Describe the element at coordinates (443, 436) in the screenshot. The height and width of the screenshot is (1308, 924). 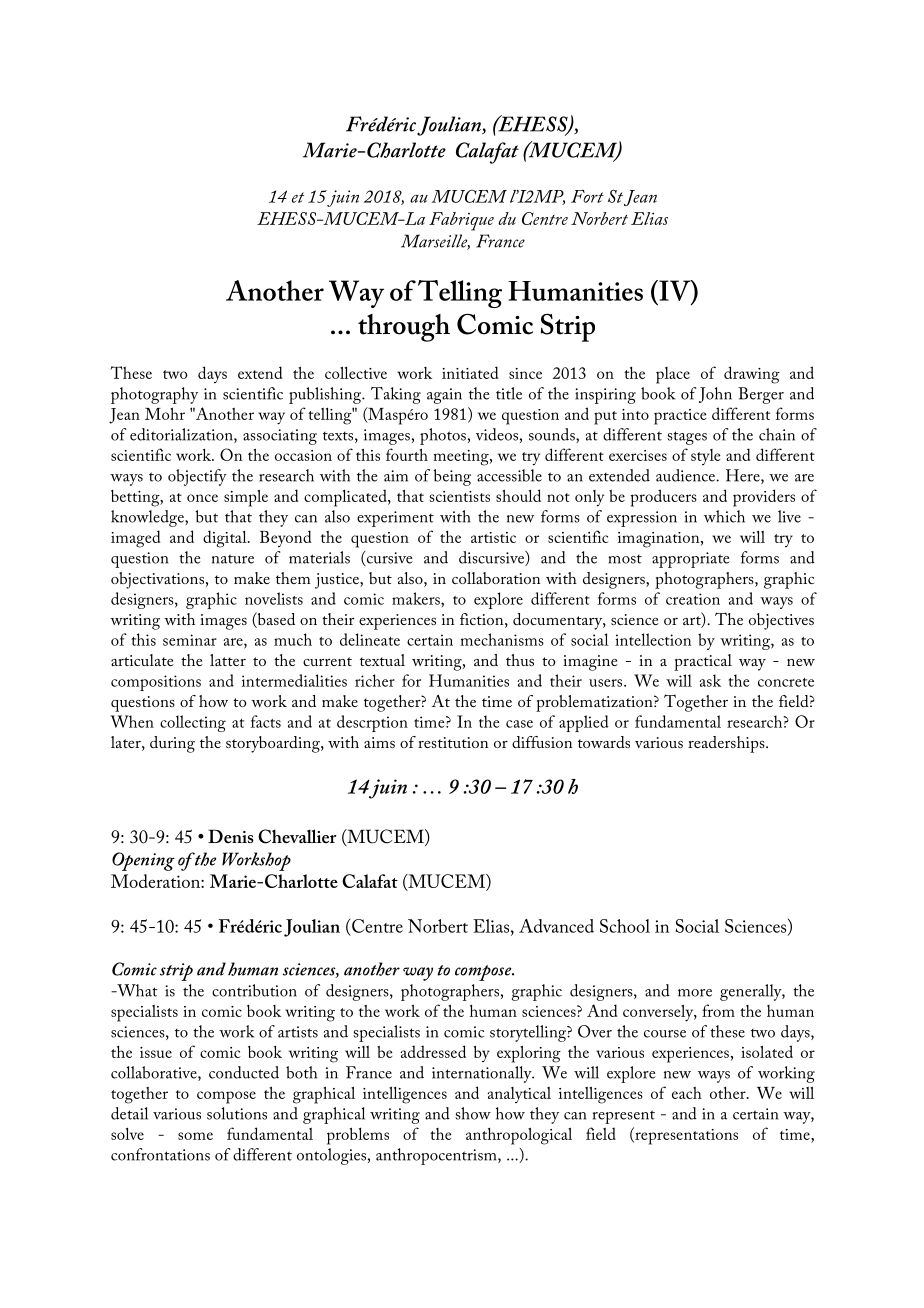
I see `photos` at that location.
